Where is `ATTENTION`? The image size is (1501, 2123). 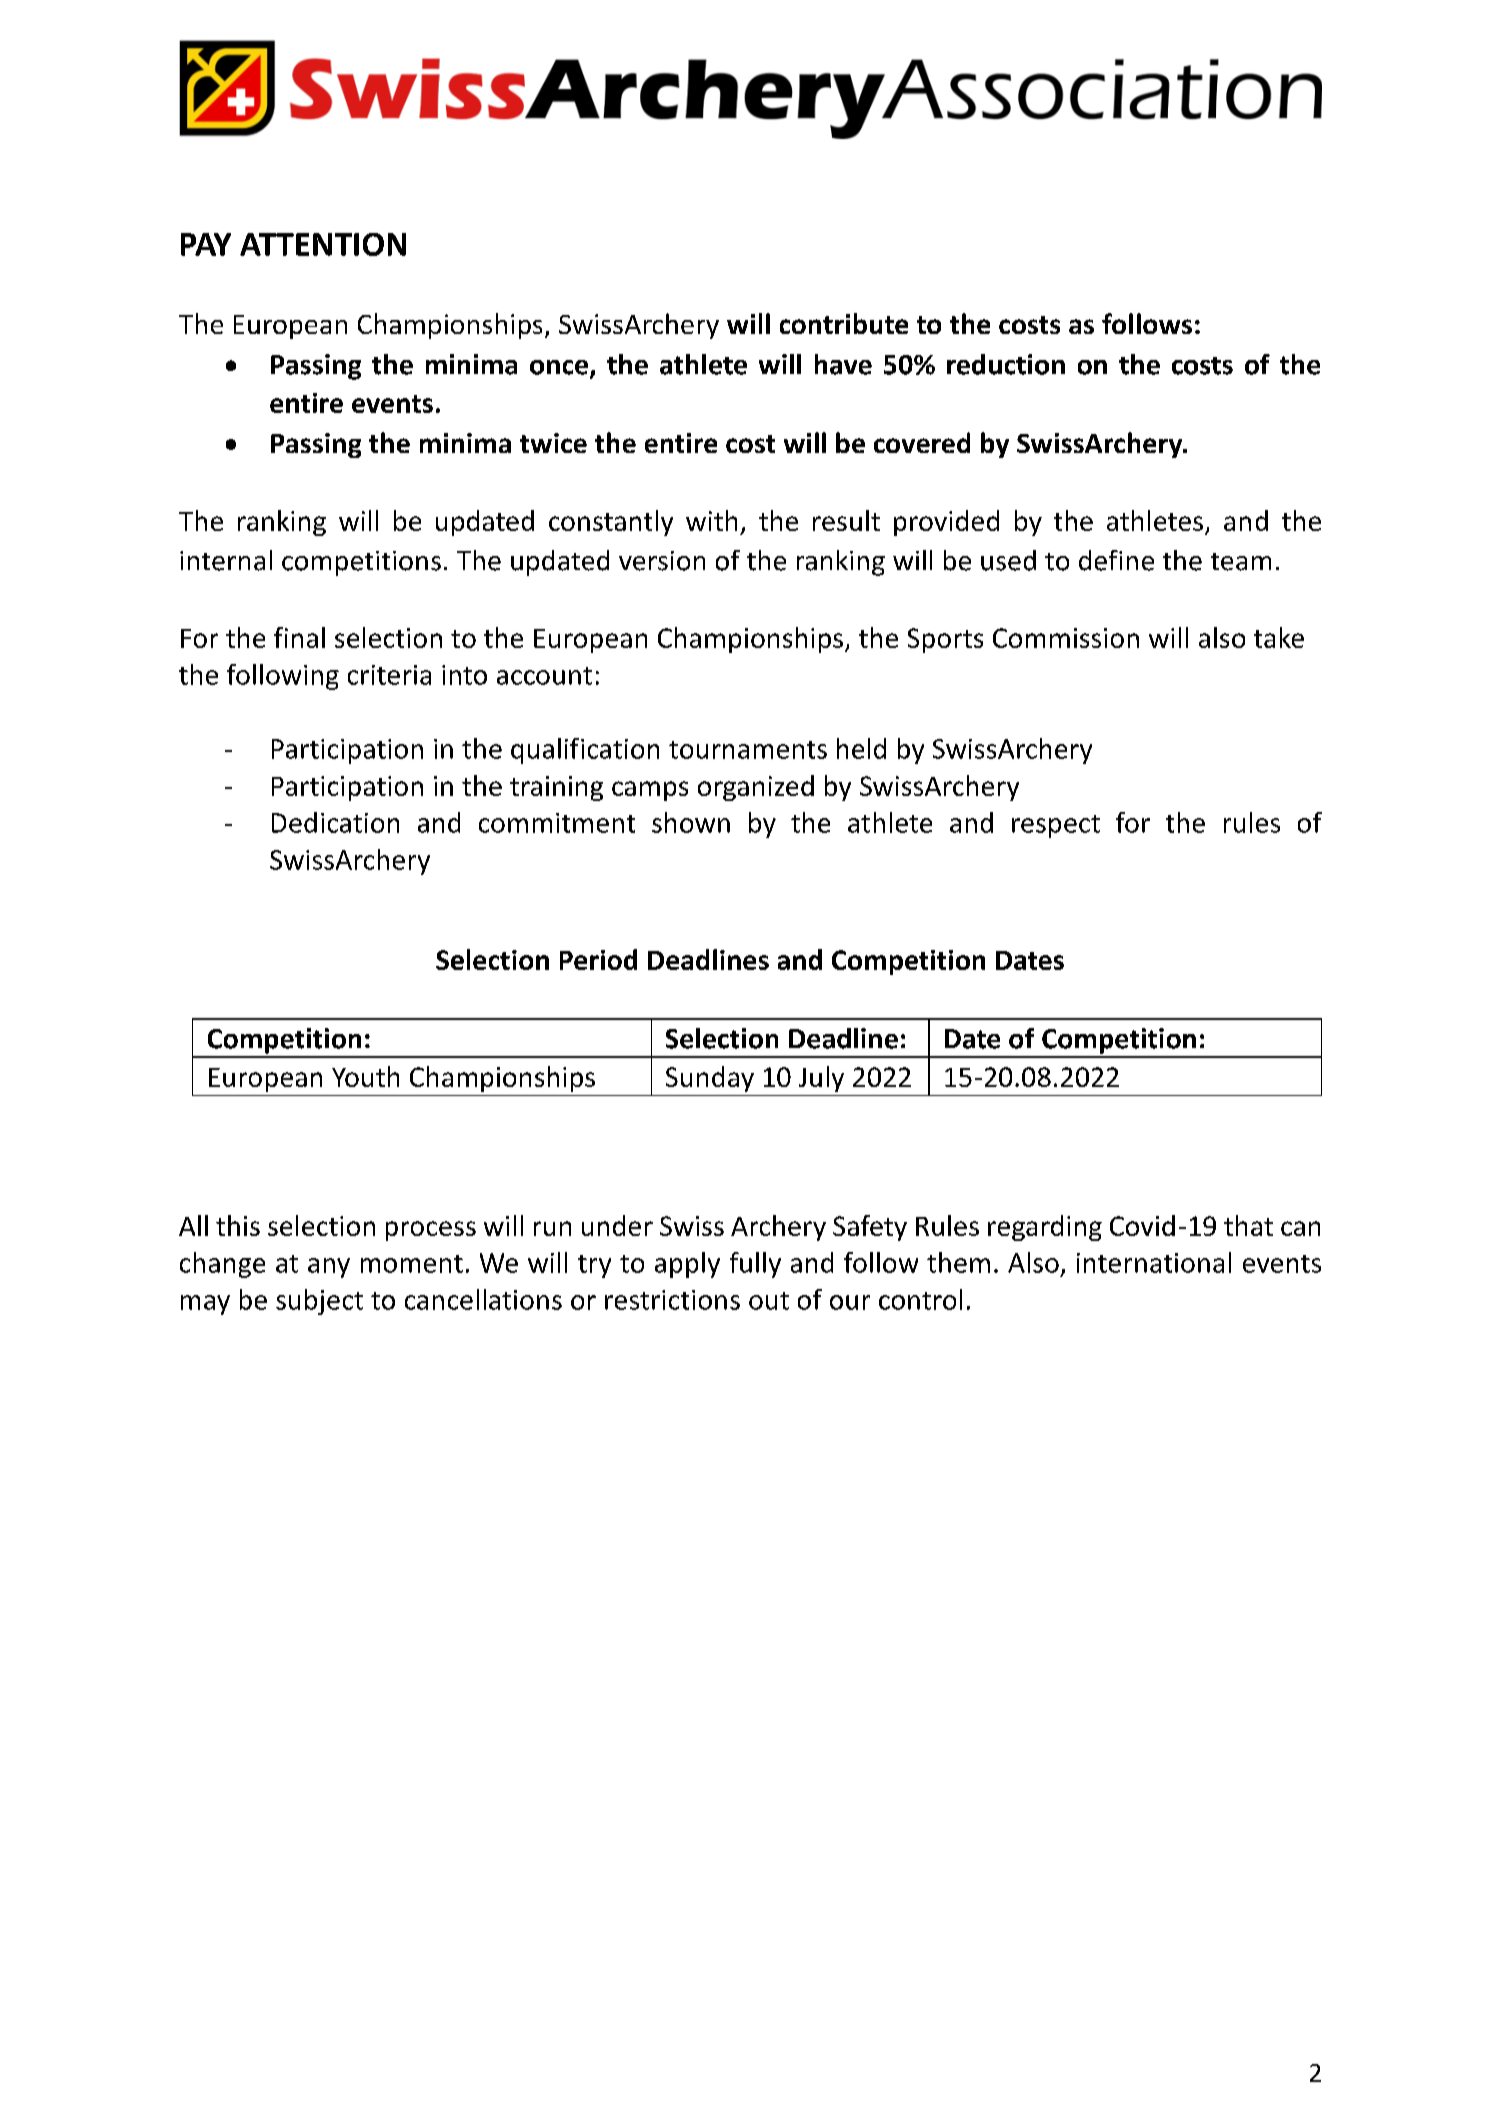
ATTENTION is located at coordinates (323, 244).
